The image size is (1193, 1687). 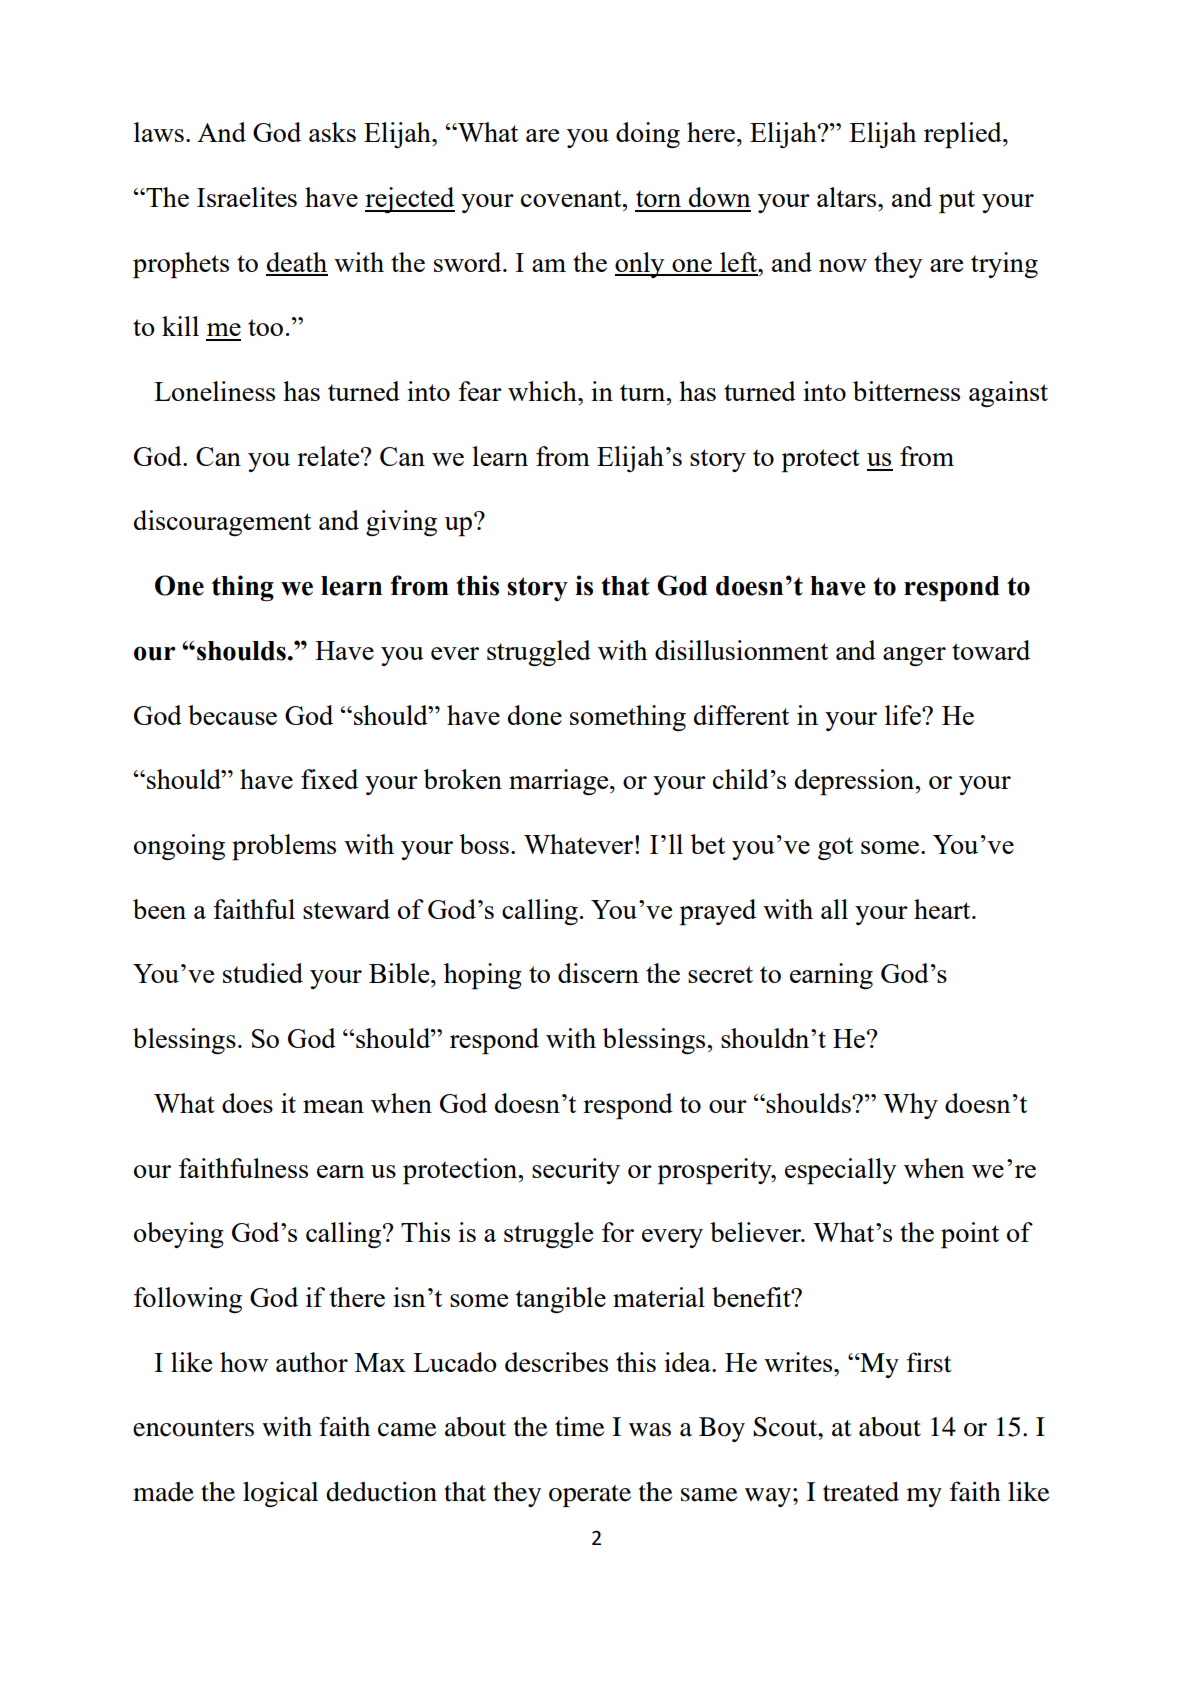 I want to click on covenant, so click(x=572, y=198).
